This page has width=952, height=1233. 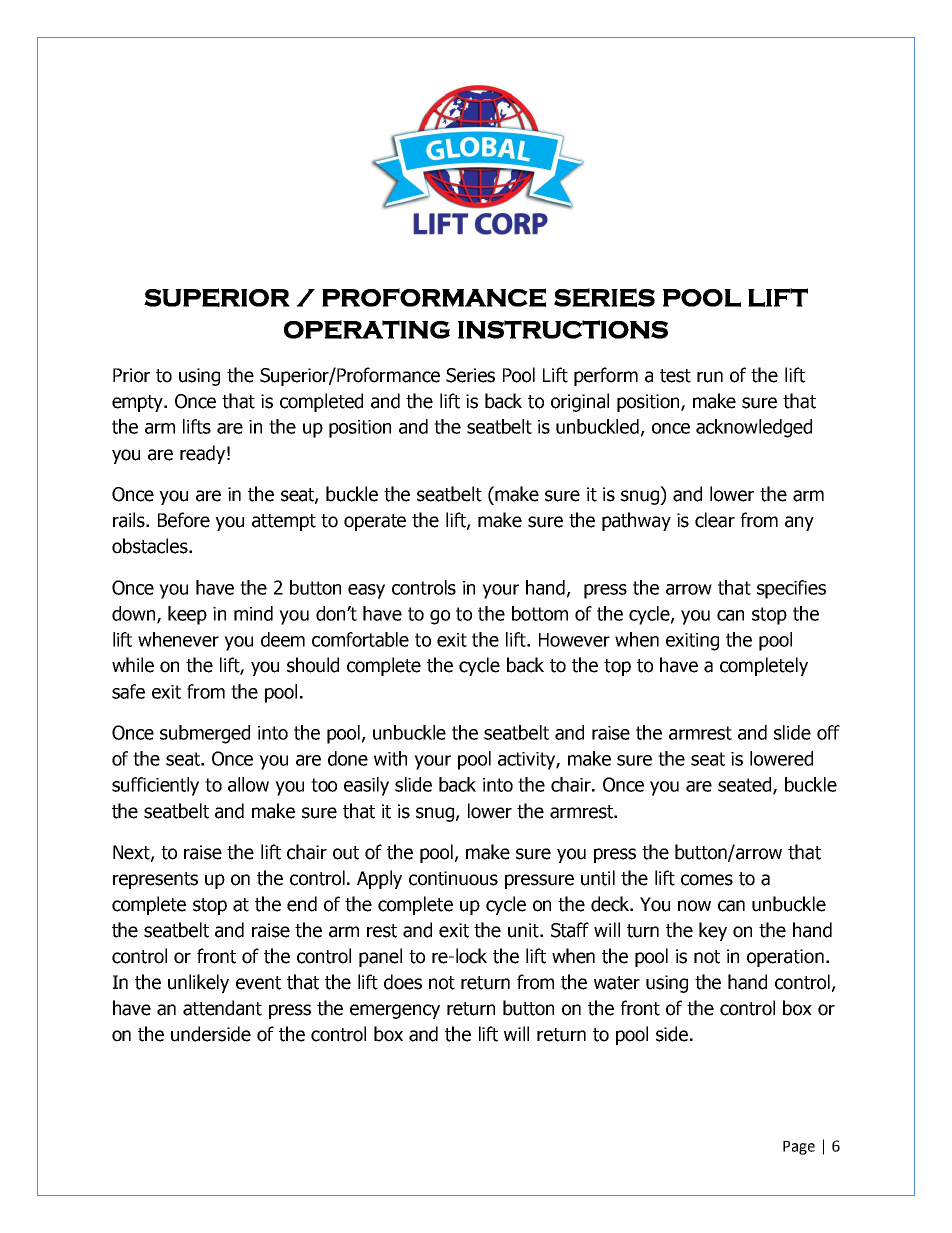 I want to click on Page, so click(x=799, y=1148).
